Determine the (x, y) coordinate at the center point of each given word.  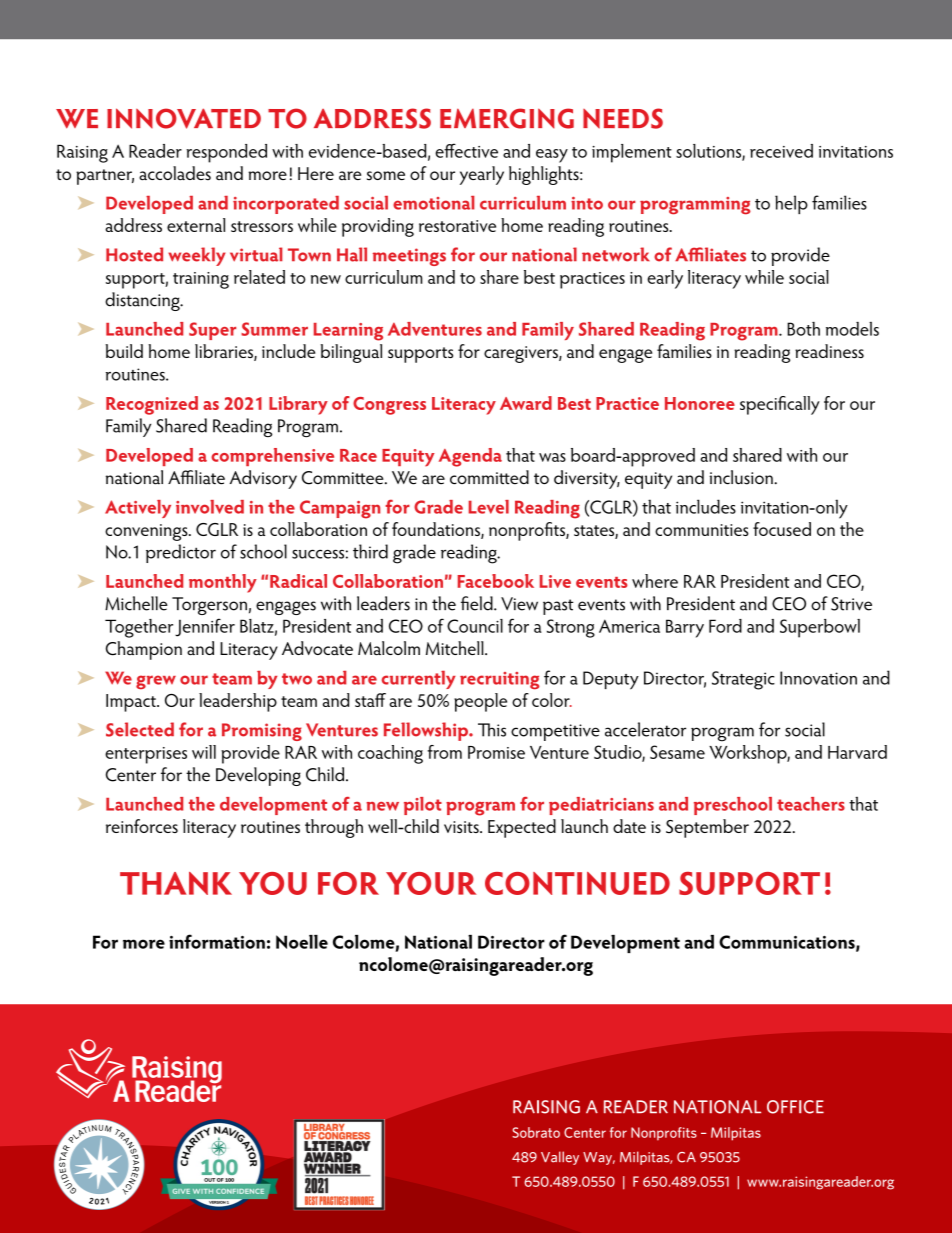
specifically (780, 405)
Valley (560, 1158)
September (707, 828)
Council (475, 626)
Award (526, 403)
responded (226, 153)
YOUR (431, 883)
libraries (225, 352)
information (217, 941)
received (781, 151)
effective (466, 150)
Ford (725, 626)
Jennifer (205, 627)
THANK (176, 883)
